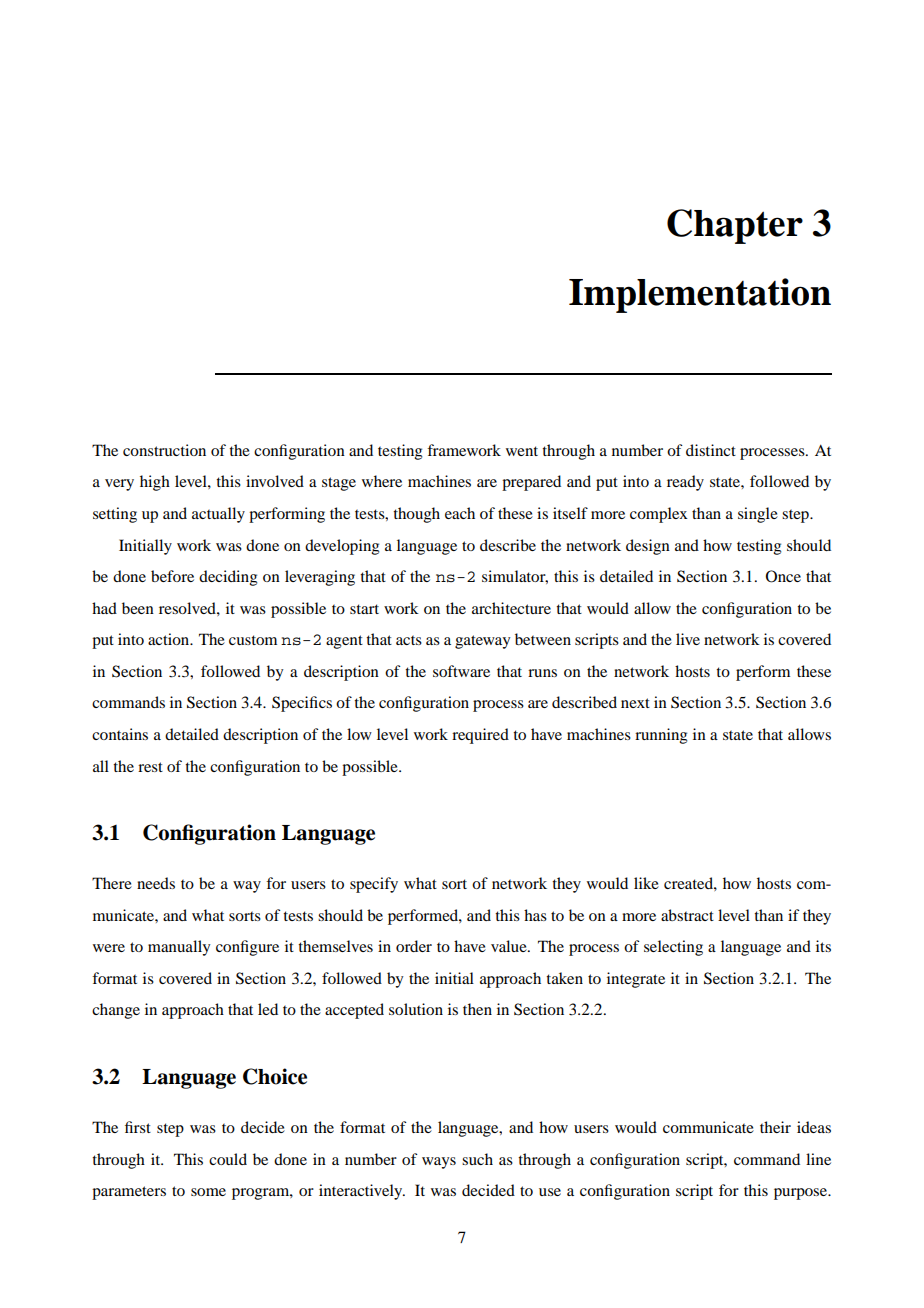 The height and width of the screenshot is (1308, 924). Describe the element at coordinates (700, 295) in the screenshot. I see `Implementation` at that location.
